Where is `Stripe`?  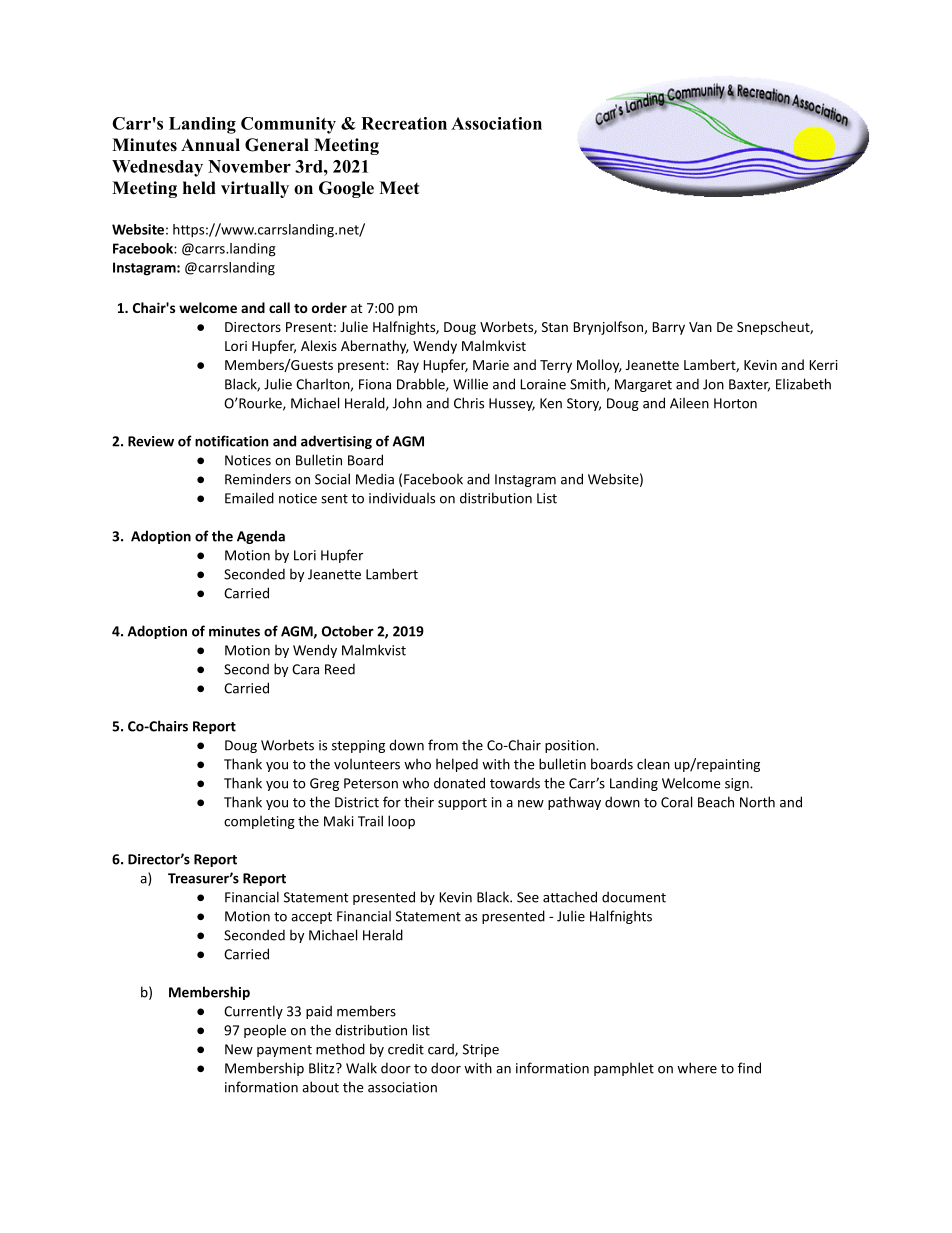
Stripe is located at coordinates (481, 1050).
